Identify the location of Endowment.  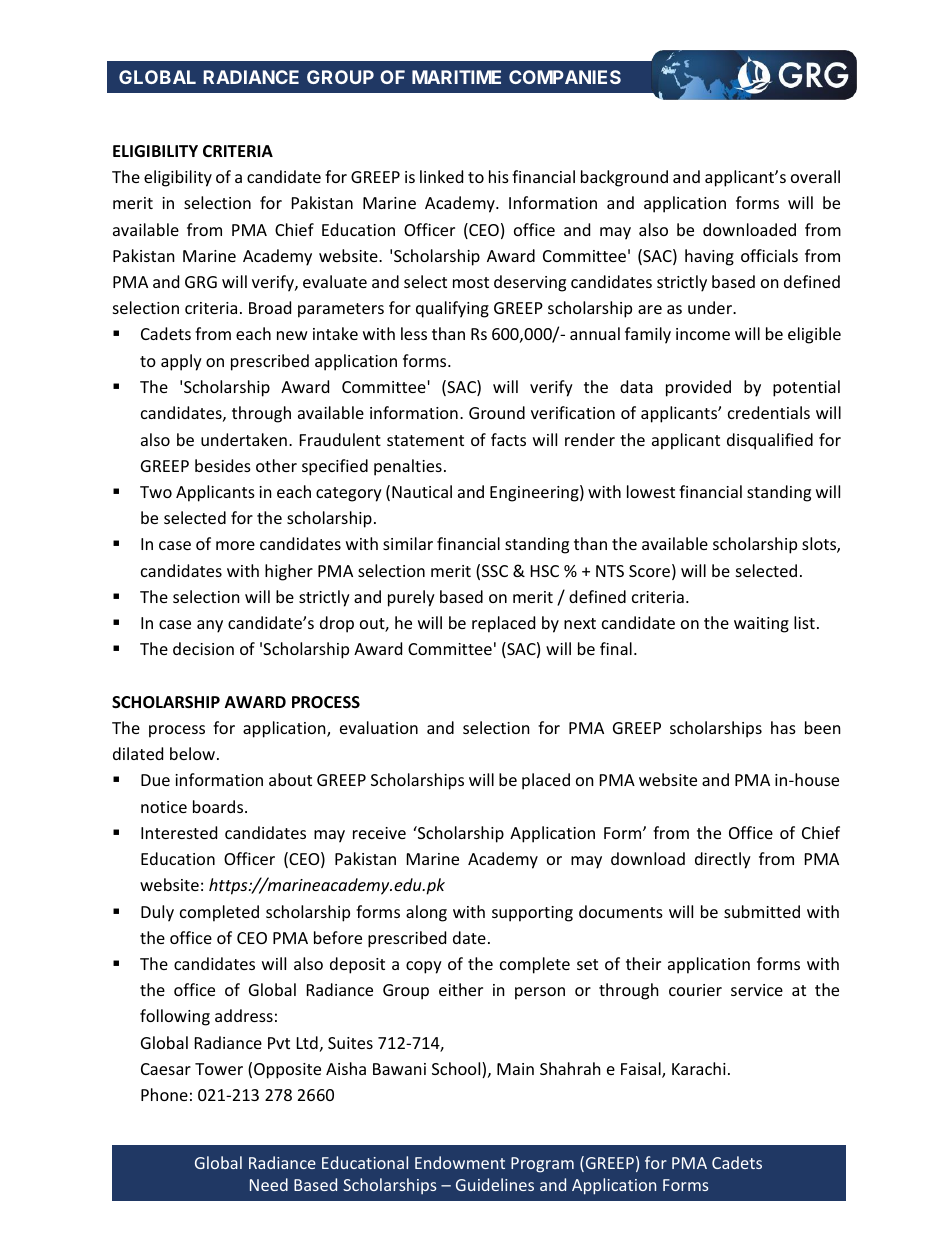
(460, 1162).
